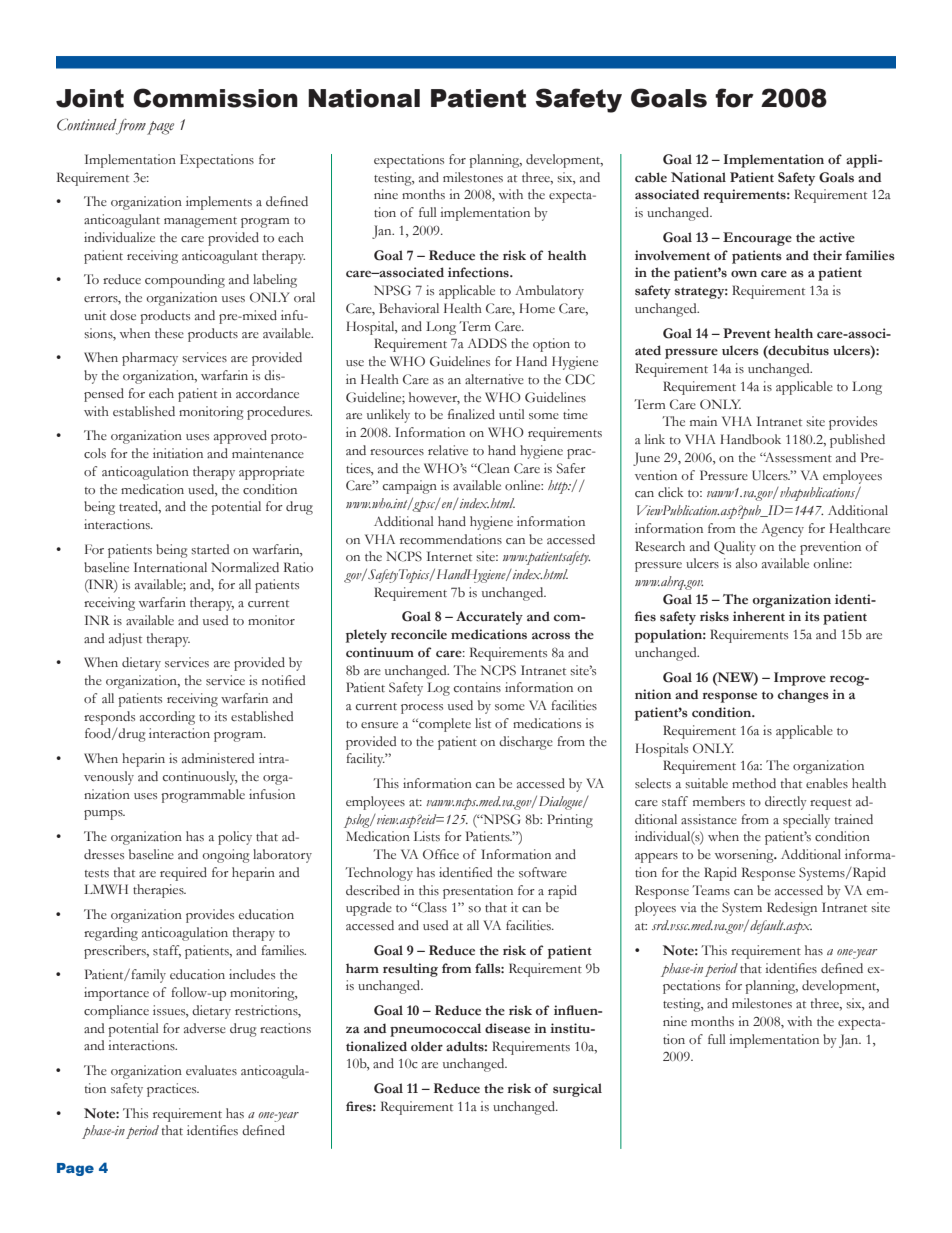  Describe the element at coordinates (435, 1030) in the screenshot. I see `pneumococcal` at that location.
